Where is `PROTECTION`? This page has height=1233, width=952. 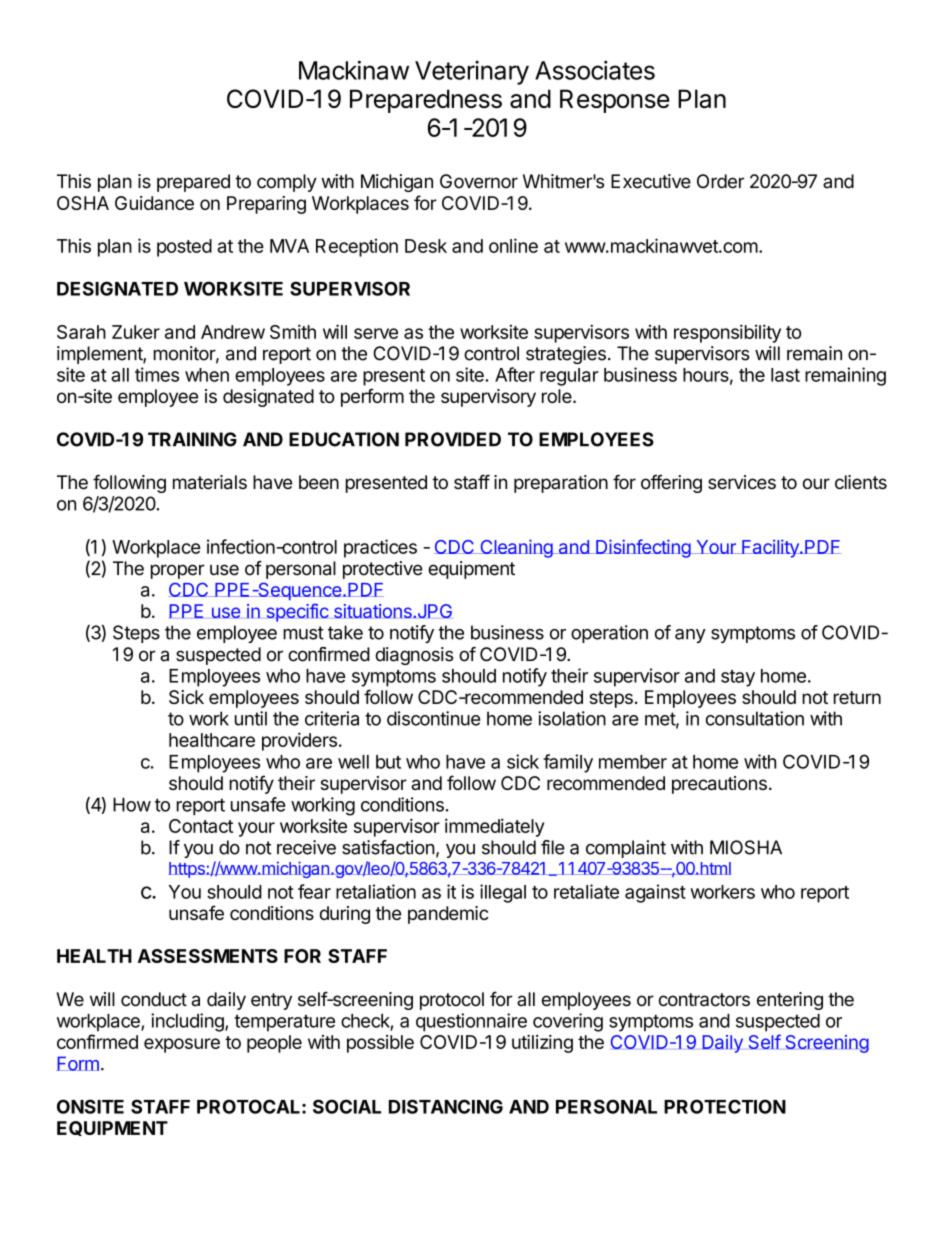
PROTECTION is located at coordinates (725, 1106).
